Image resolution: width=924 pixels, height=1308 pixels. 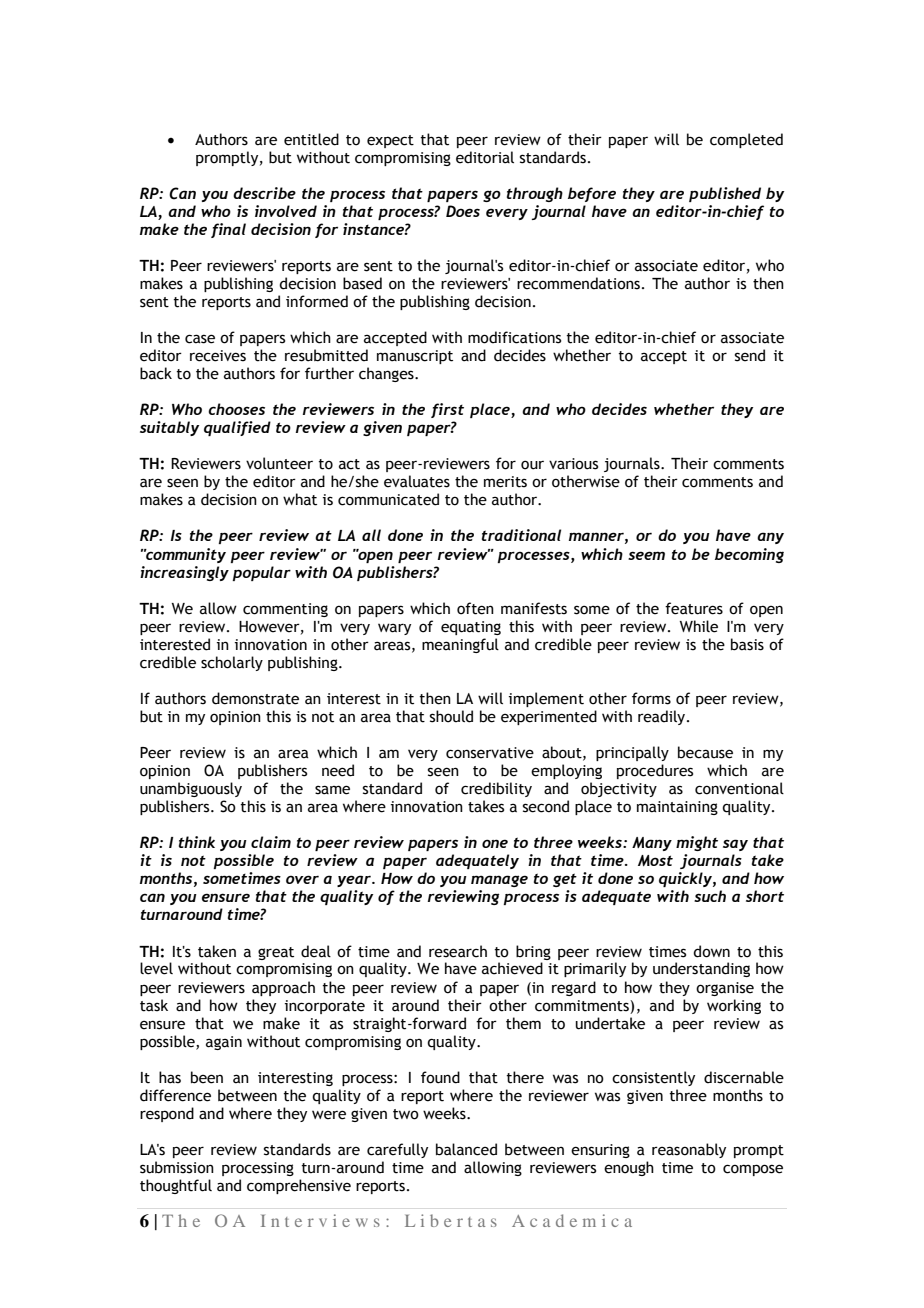 I want to click on balanced, so click(x=466, y=1149).
